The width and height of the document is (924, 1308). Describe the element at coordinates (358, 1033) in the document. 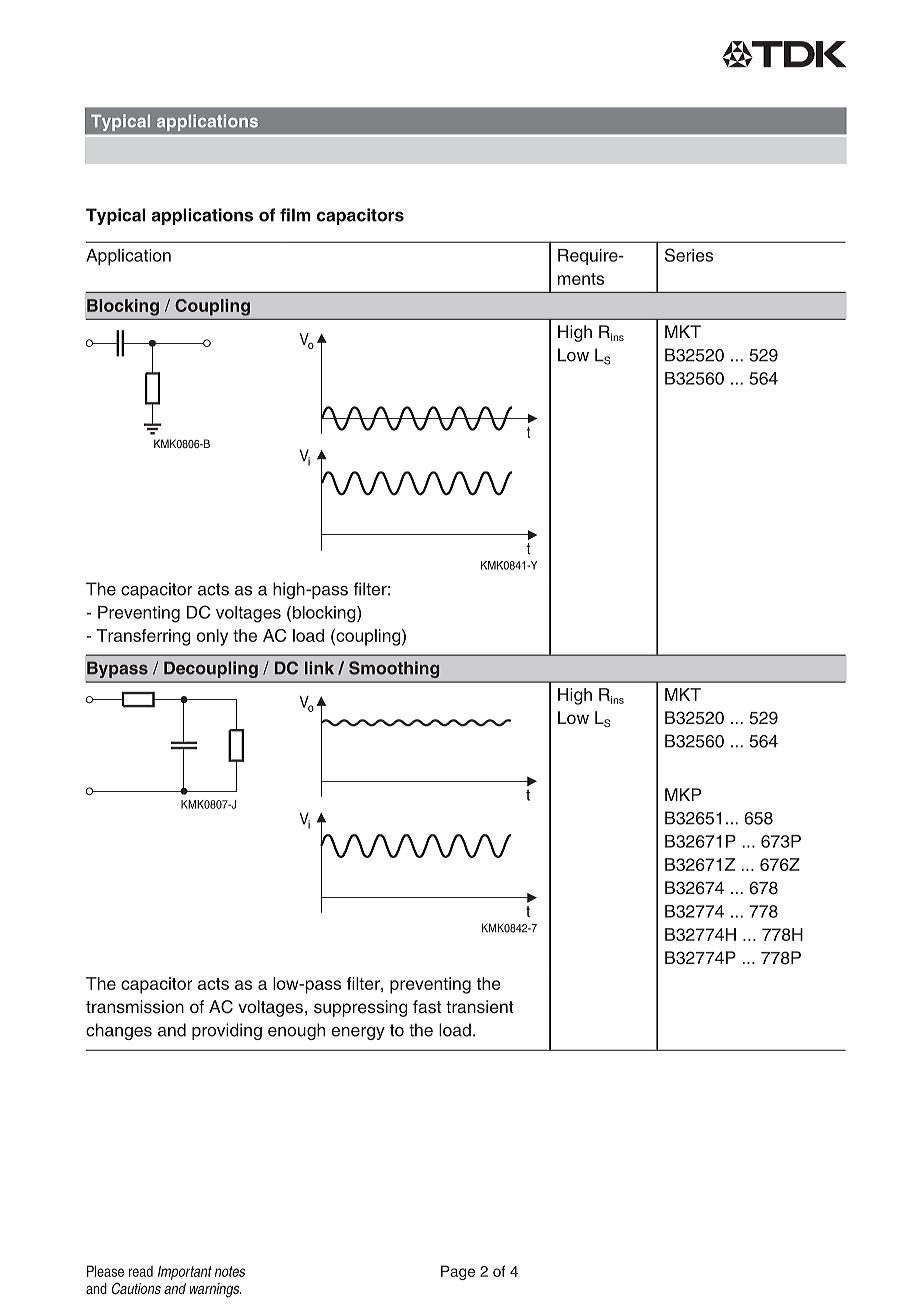

I see `energy` at that location.
